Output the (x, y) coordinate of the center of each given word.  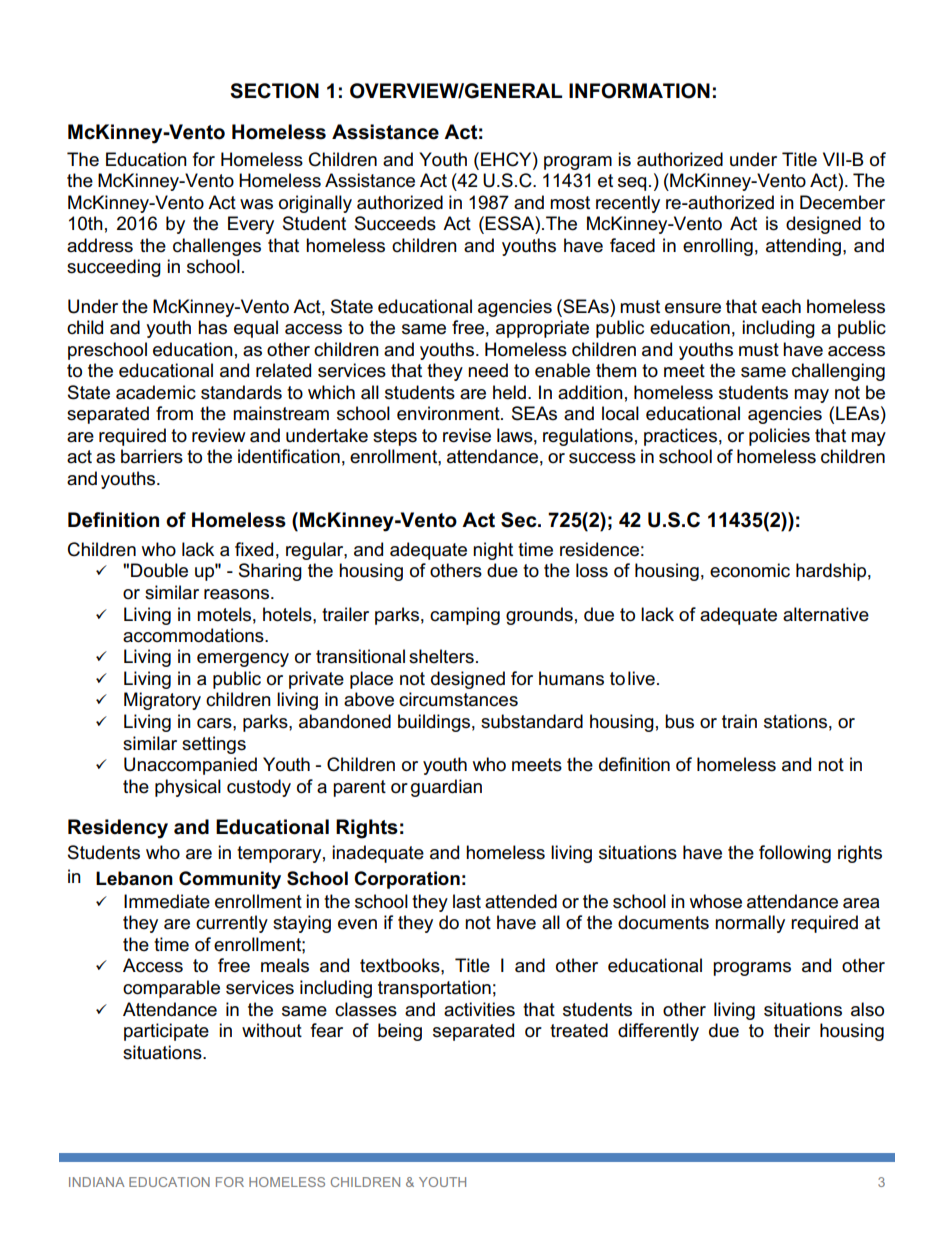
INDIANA (97, 1182)
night (493, 551)
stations (795, 721)
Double (159, 570)
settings (214, 745)
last (467, 901)
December (842, 202)
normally (750, 924)
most (570, 203)
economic (750, 570)
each (781, 306)
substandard (532, 721)
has (212, 327)
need (488, 370)
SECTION (274, 91)
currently (232, 924)
